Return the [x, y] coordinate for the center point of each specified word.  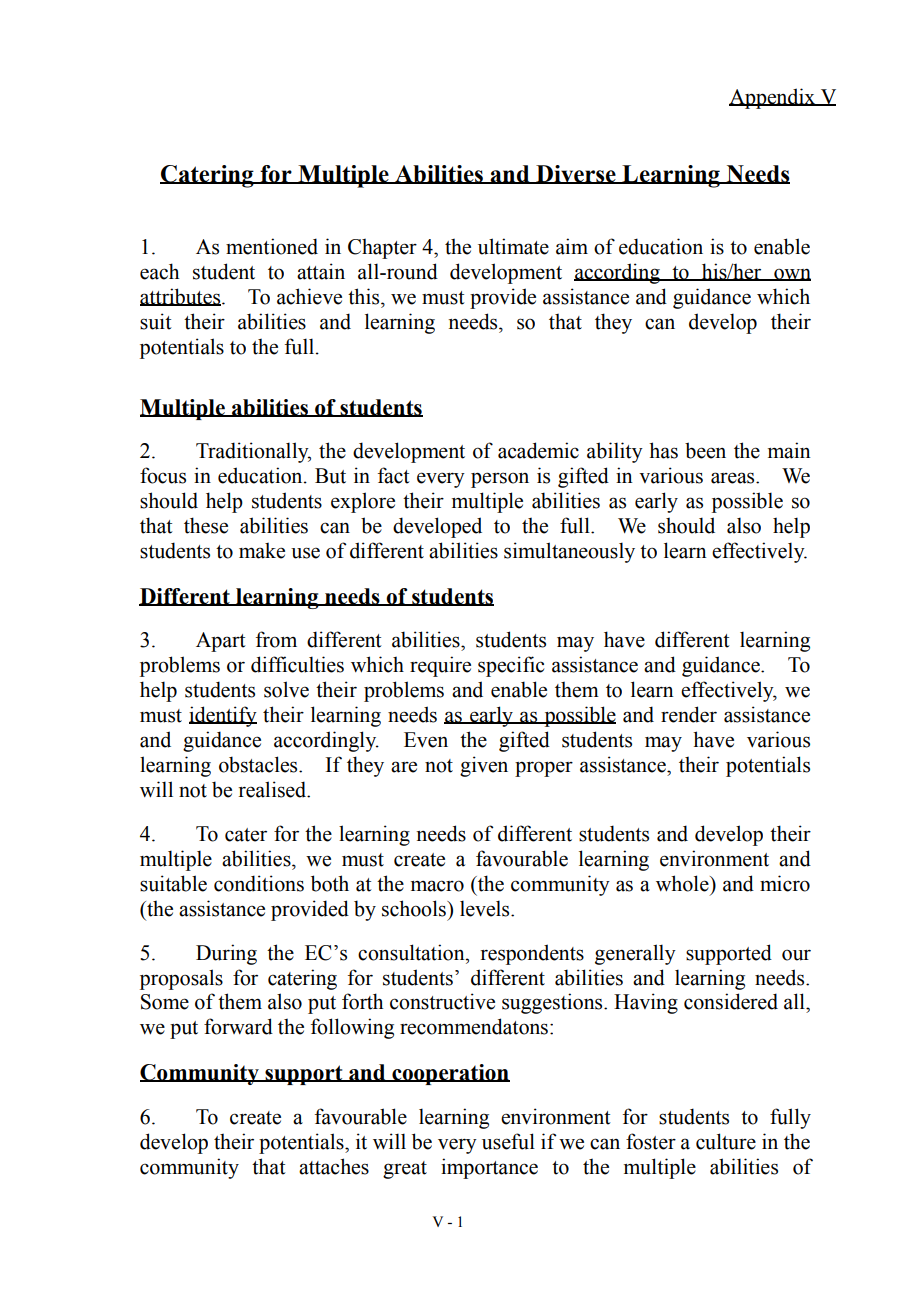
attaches [334, 1166]
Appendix [773, 98]
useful [508, 1141]
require [440, 666]
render [689, 714]
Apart [221, 642]
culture [726, 1141]
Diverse [576, 174]
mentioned [272, 246]
